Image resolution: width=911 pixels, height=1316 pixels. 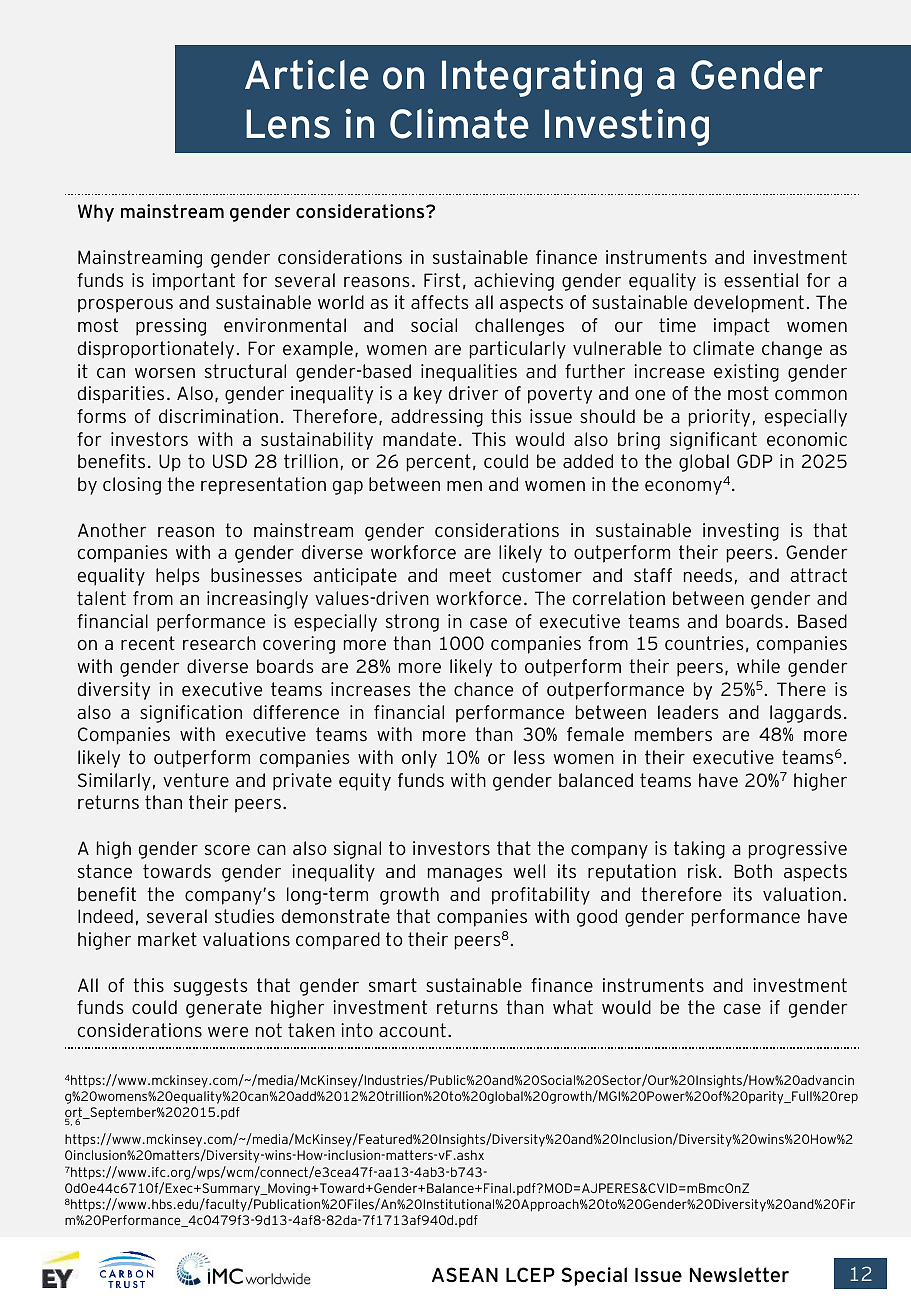 What do you see at coordinates (228, 1032) in the screenshot?
I see `were` at bounding box center [228, 1032].
